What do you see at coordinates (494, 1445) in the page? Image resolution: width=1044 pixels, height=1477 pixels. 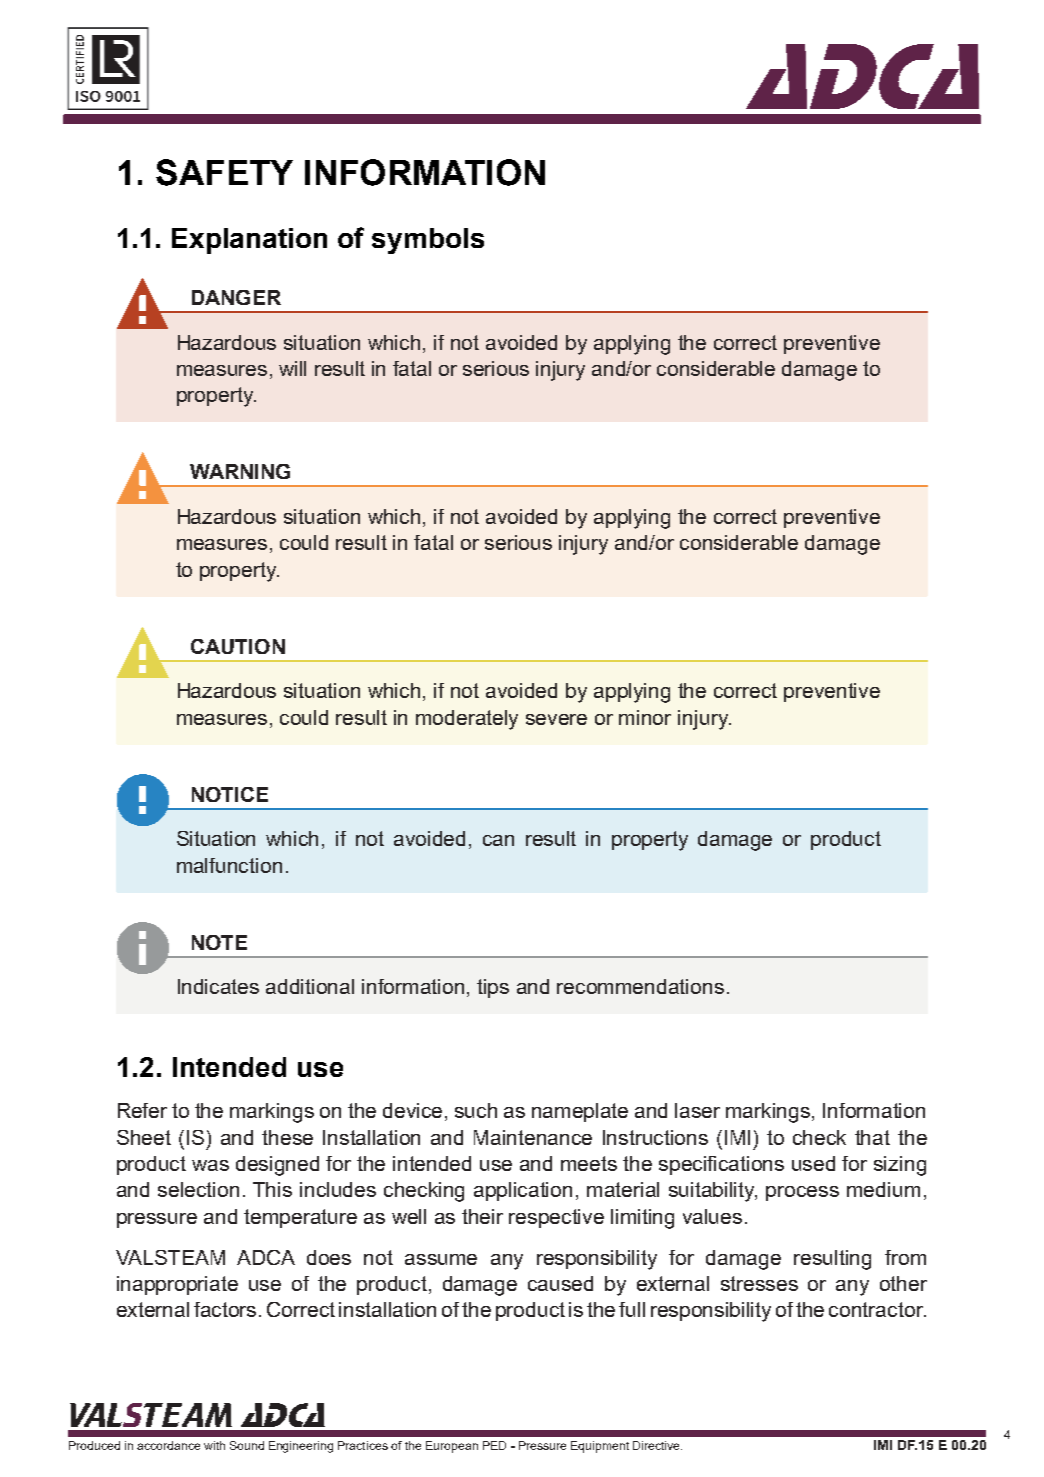 I see `PED` at bounding box center [494, 1445].
